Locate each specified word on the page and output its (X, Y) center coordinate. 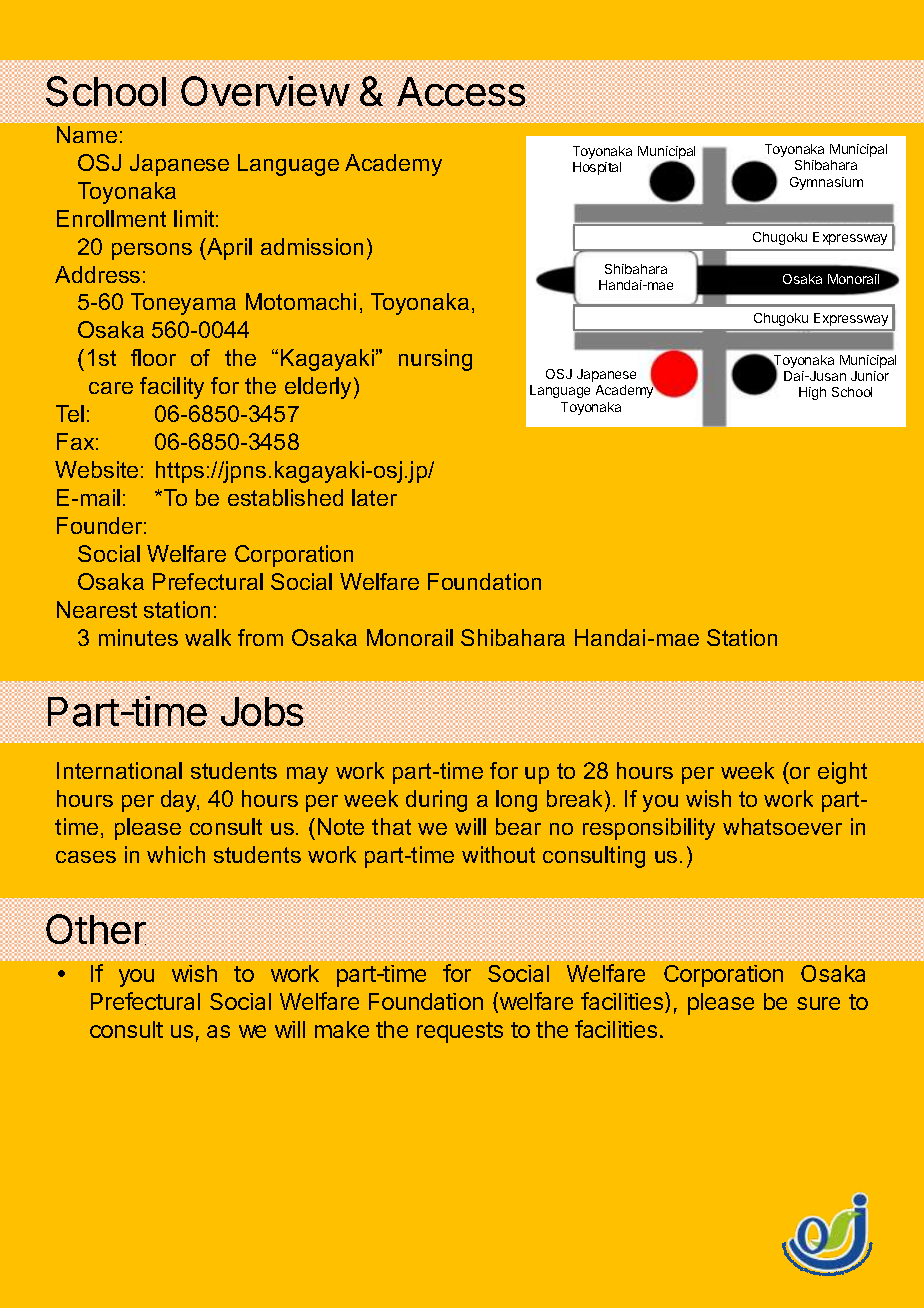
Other (96, 929)
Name (87, 134)
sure (818, 1003)
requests (460, 1032)
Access (462, 92)
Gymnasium (826, 183)
